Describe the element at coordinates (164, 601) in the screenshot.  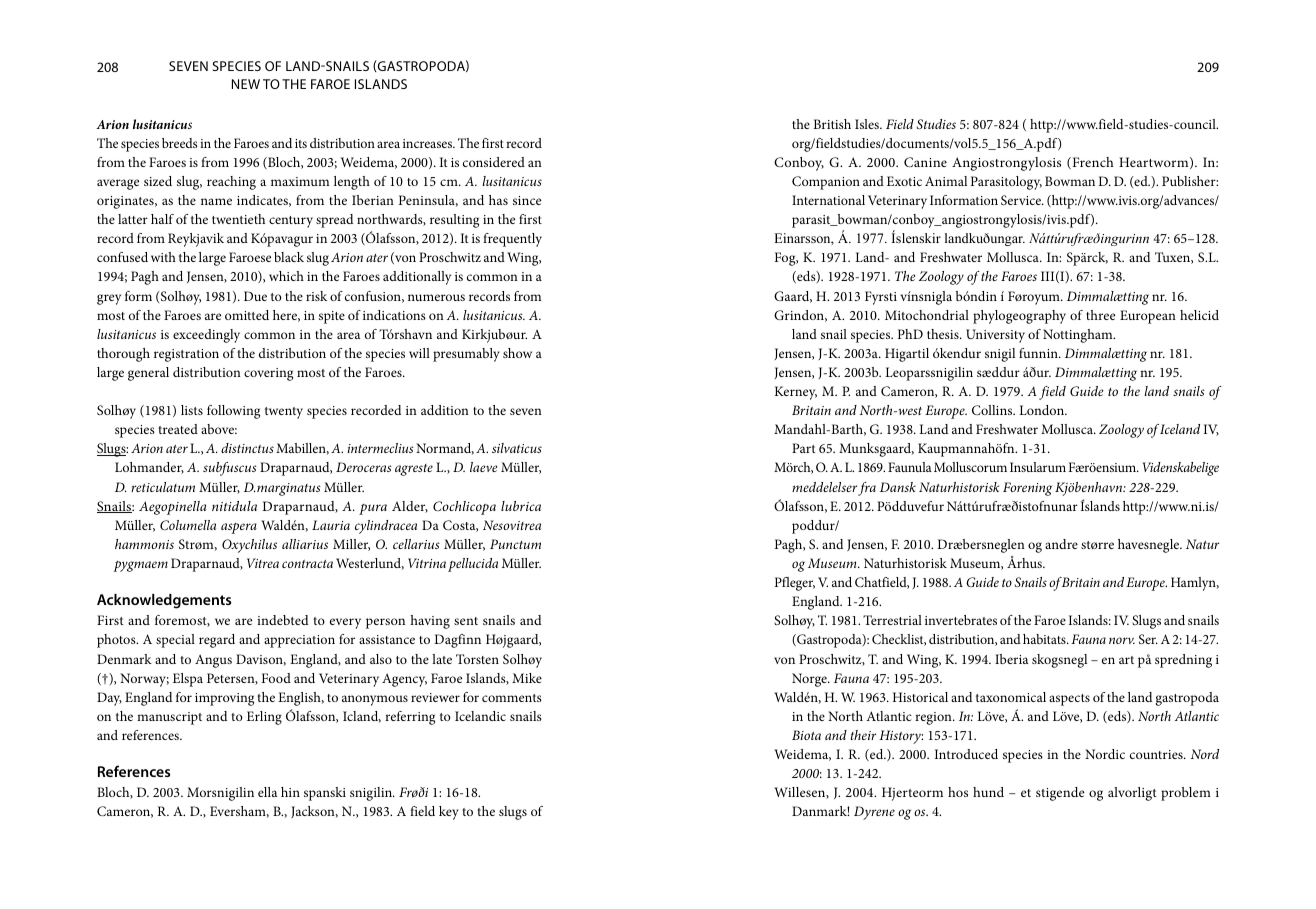
I see `Acknowledgements` at that location.
